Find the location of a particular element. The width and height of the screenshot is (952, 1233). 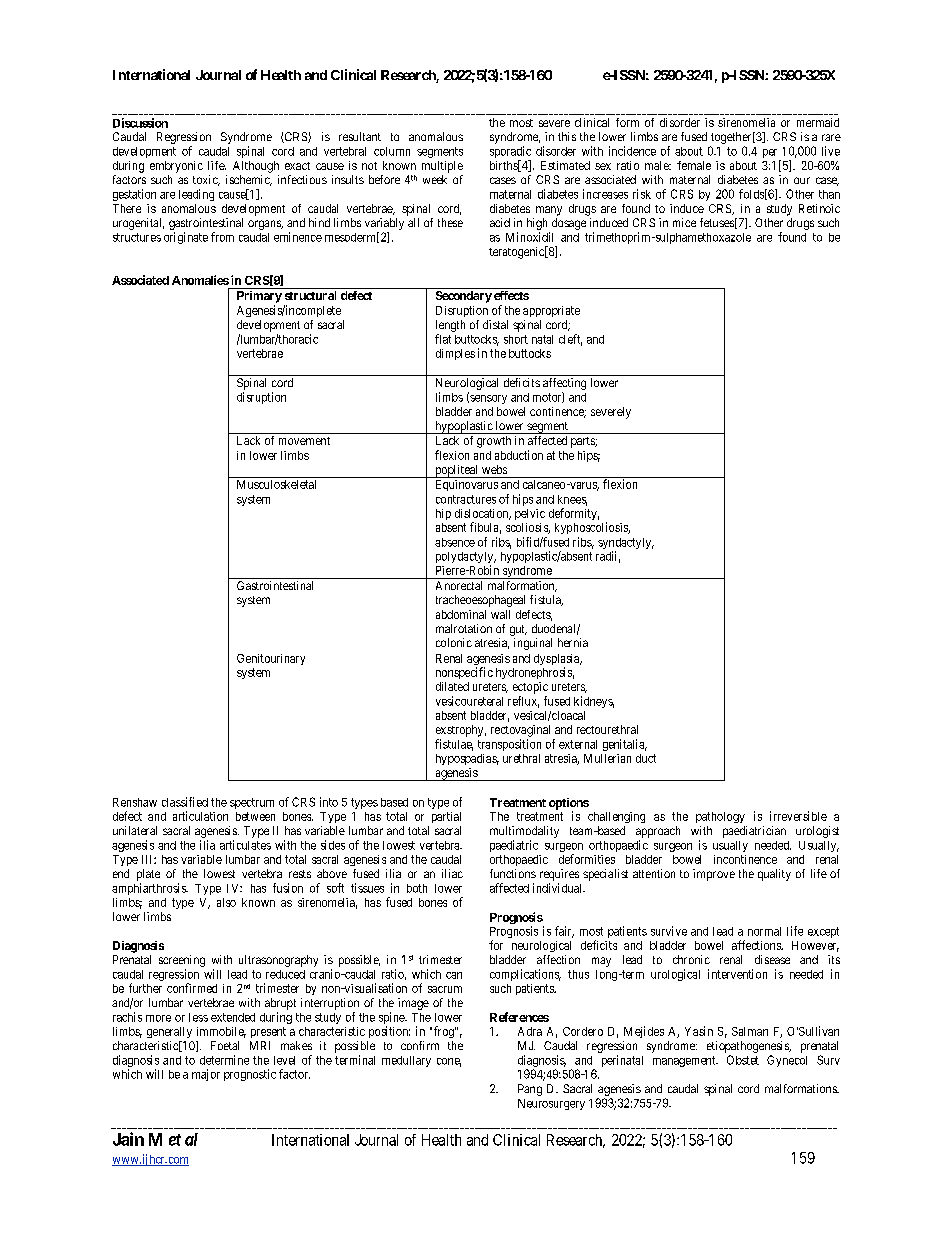

cleft is located at coordinates (570, 340).
